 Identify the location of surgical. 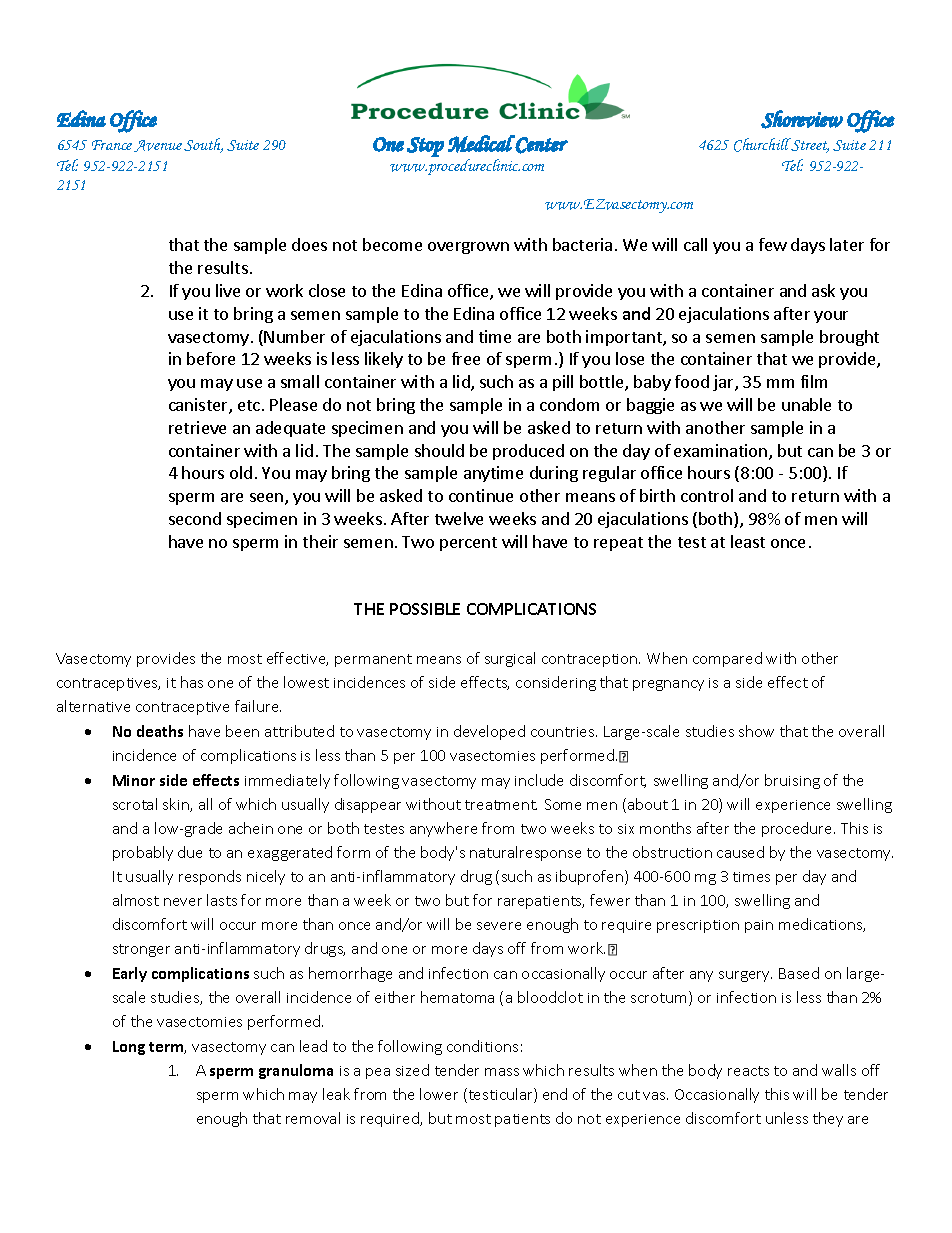
(510, 659).
